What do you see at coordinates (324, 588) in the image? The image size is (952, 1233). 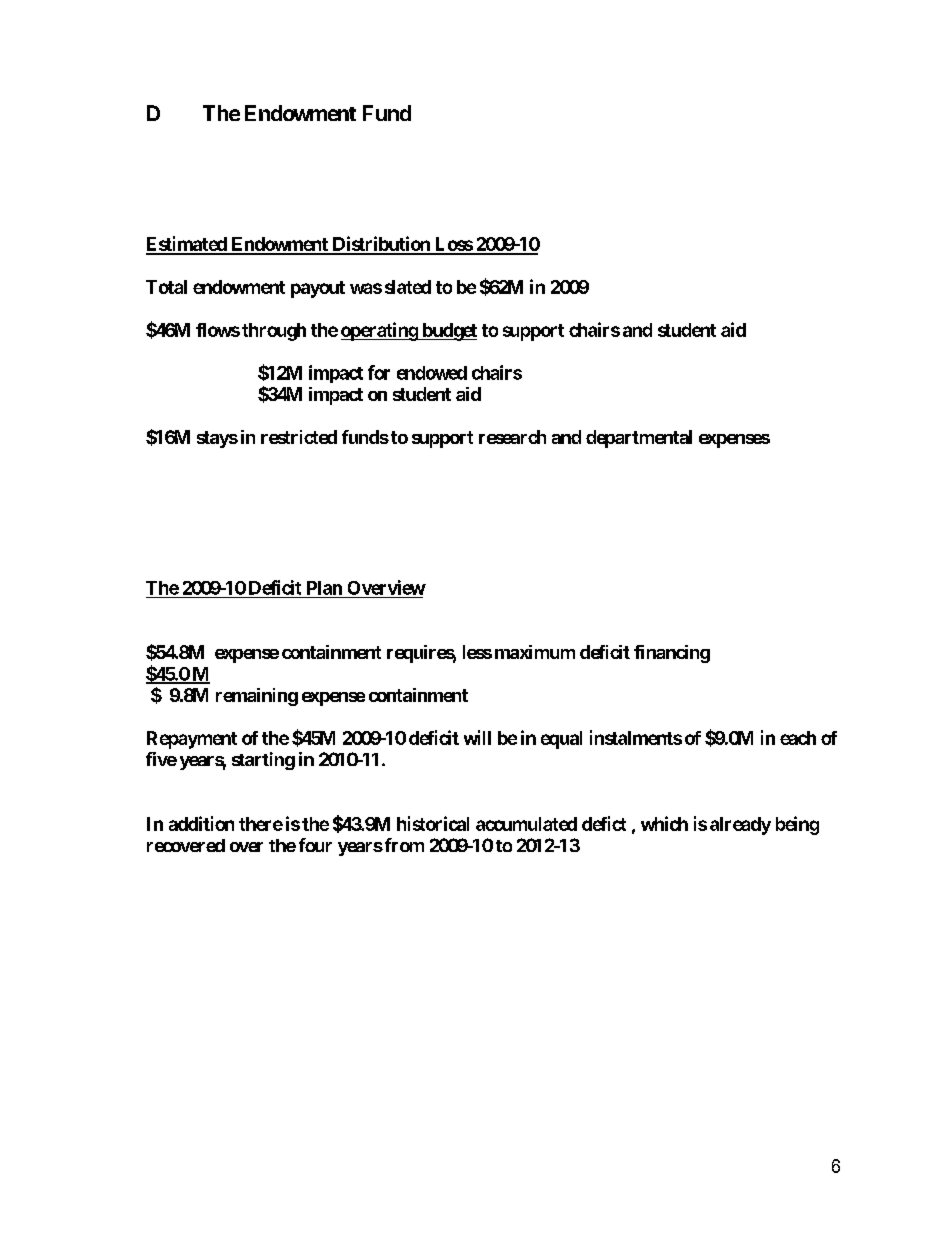 I see `Plan` at bounding box center [324, 588].
